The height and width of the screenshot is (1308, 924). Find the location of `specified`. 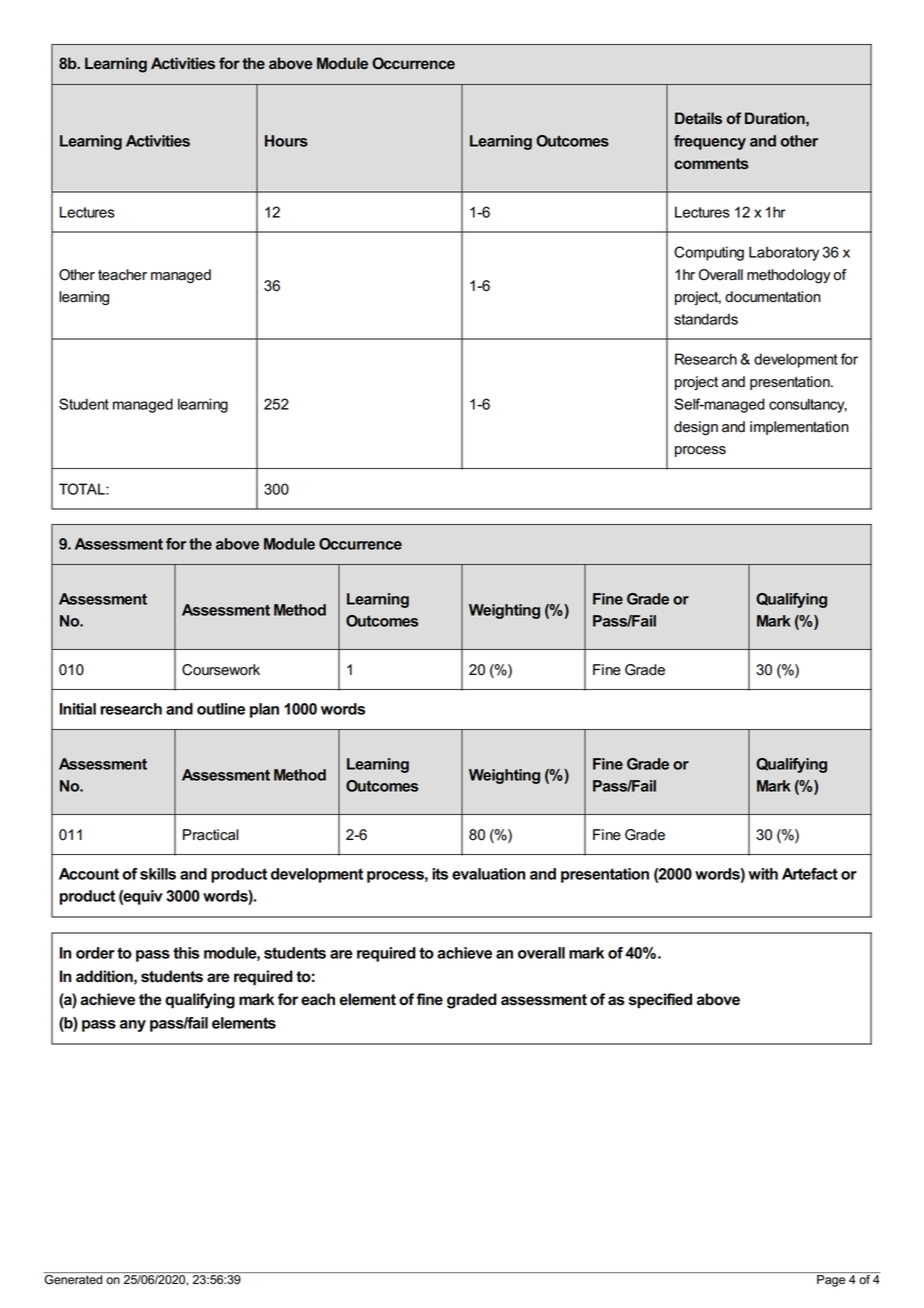

specified is located at coordinates (660, 1001).
